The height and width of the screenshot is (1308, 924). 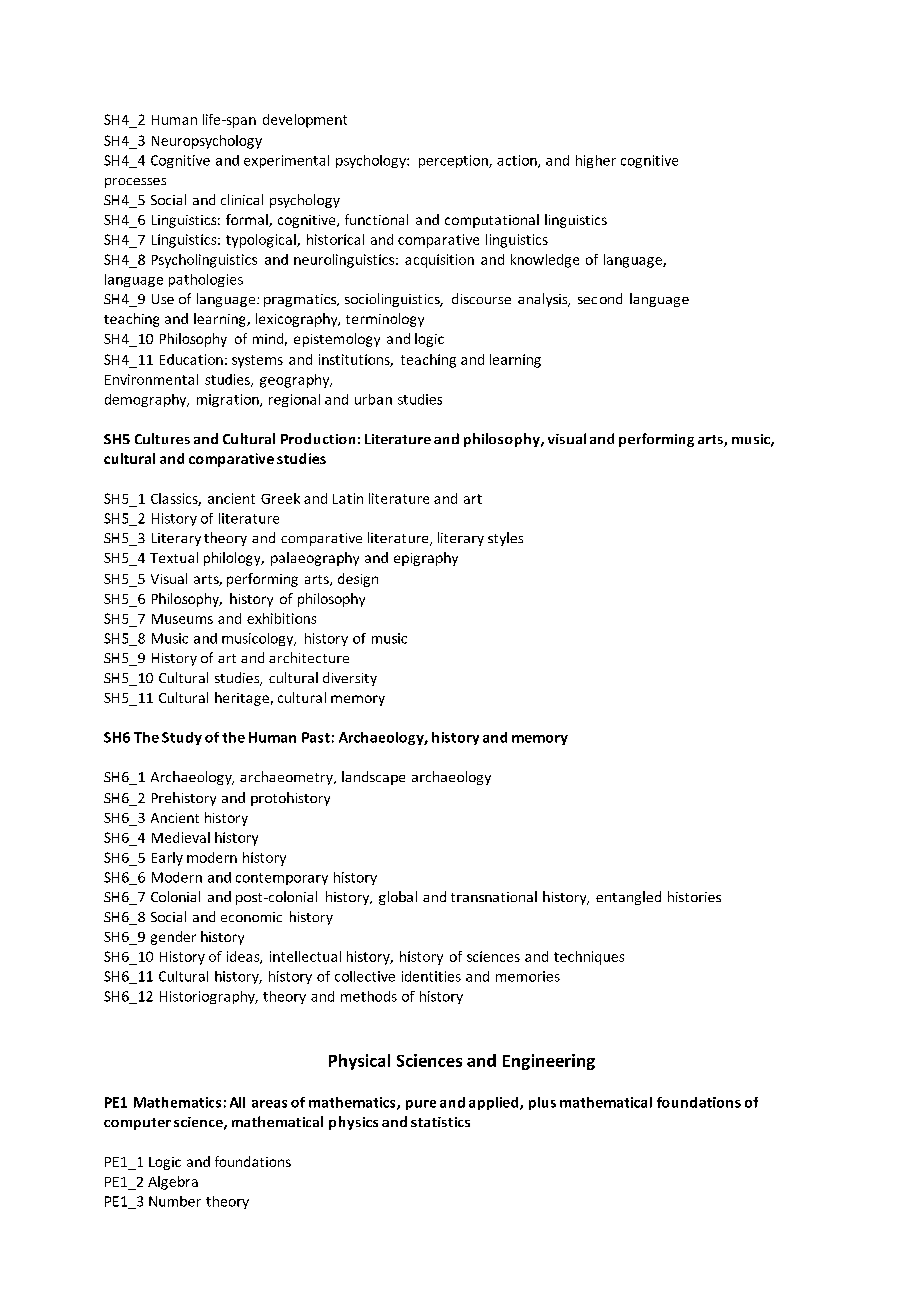 What do you see at coordinates (373, 778) in the screenshot?
I see `landscape` at bounding box center [373, 778].
